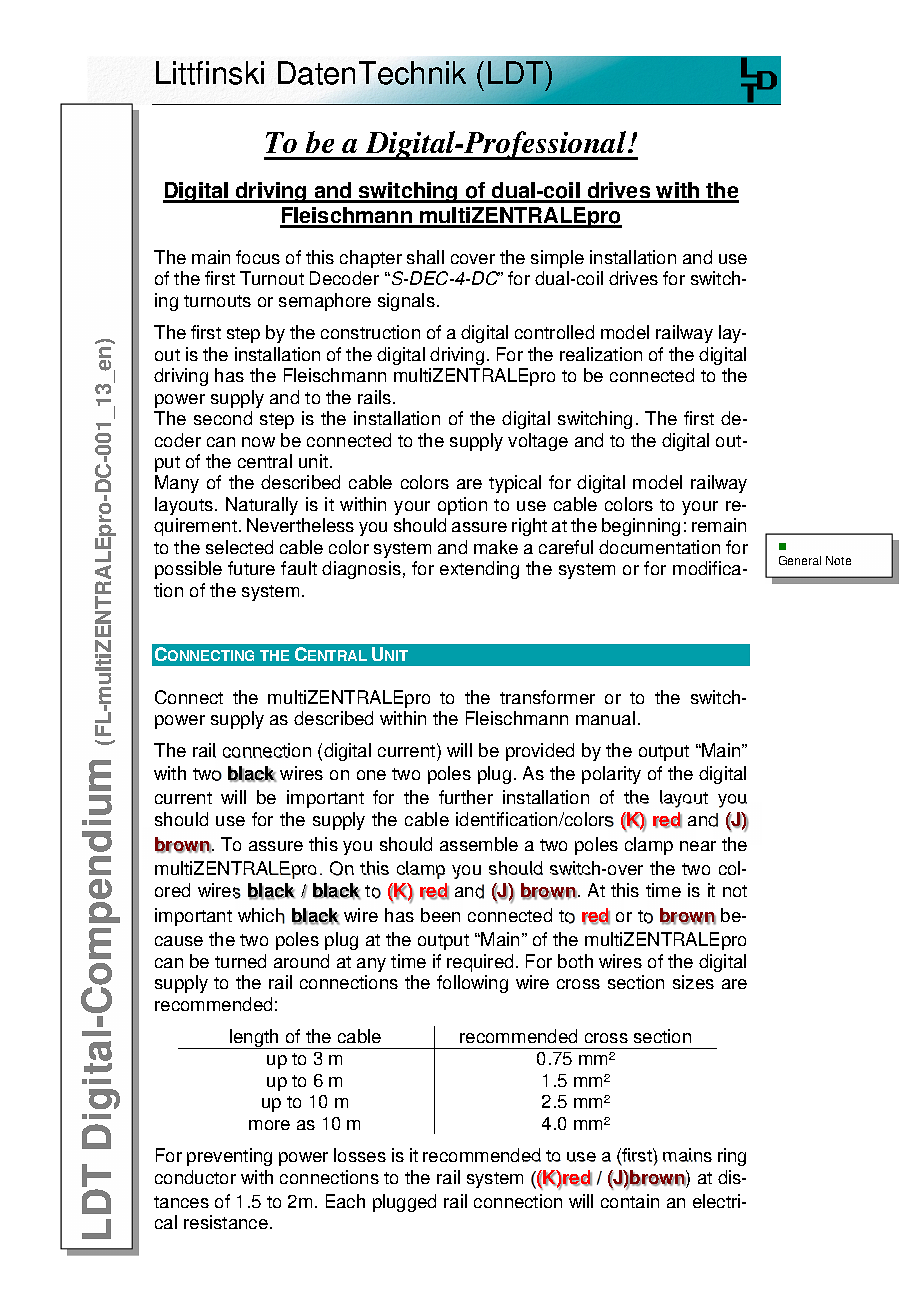  What do you see at coordinates (371, 775) in the screenshot?
I see `one` at bounding box center [371, 775].
